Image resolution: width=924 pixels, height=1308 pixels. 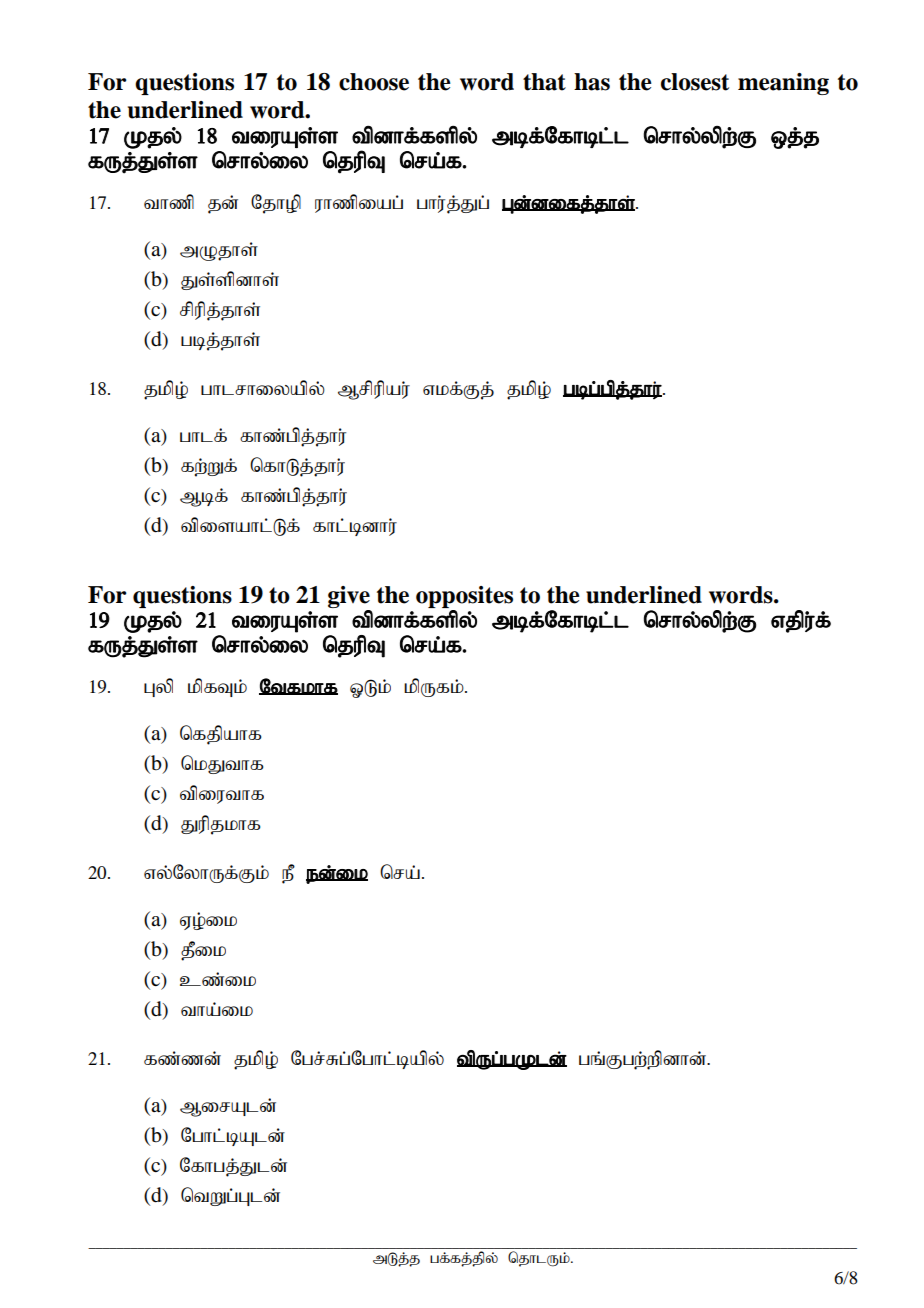 What do you see at coordinates (695, 82) in the image?
I see `closest` at bounding box center [695, 82].
